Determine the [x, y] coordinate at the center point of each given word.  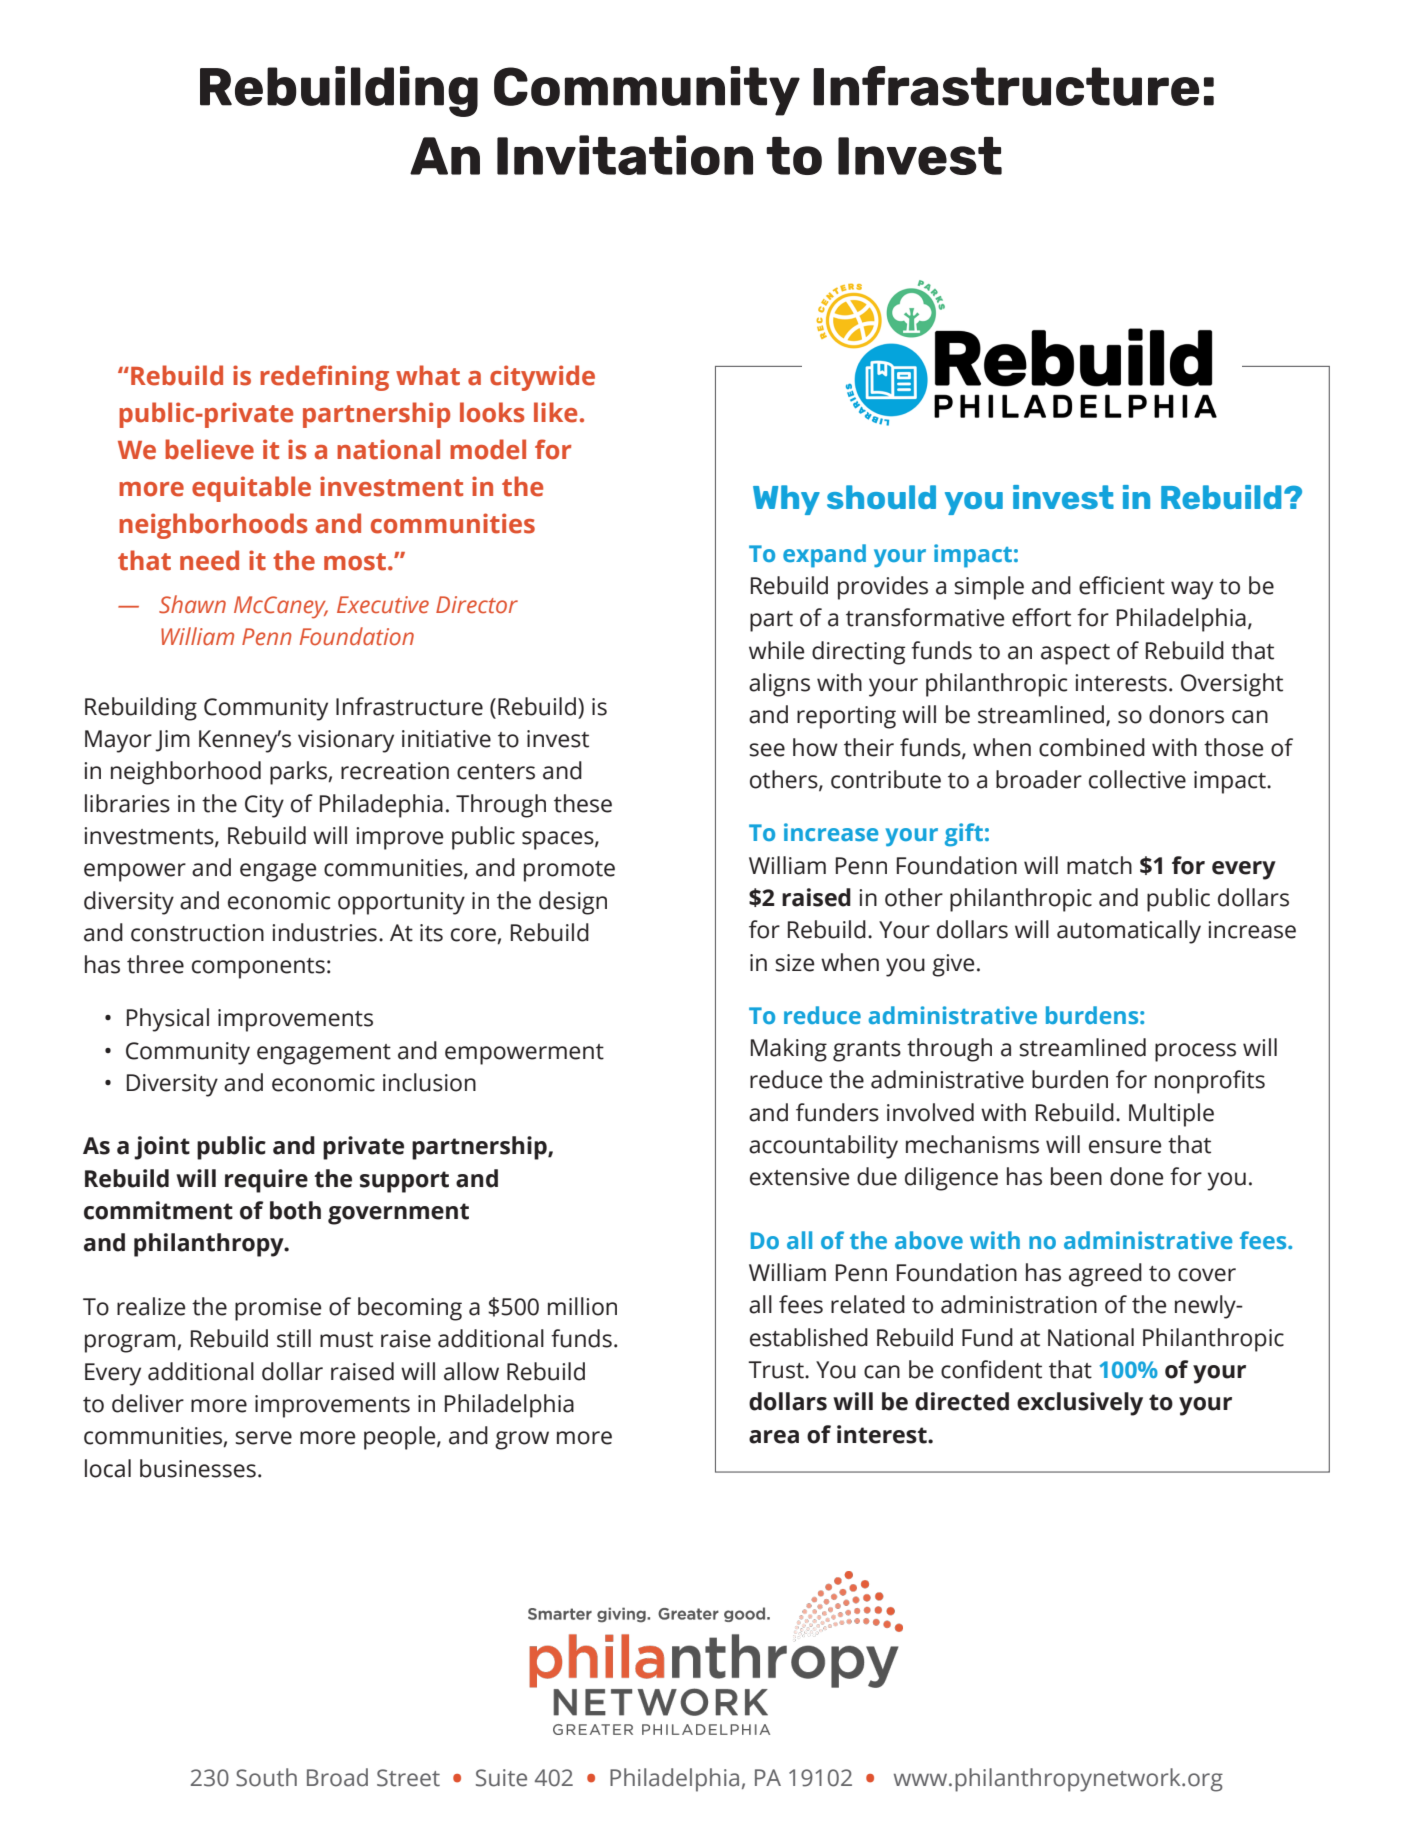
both [295, 1210]
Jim [172, 741]
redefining [324, 378]
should [881, 497]
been [1076, 1176]
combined [1092, 747]
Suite [501, 1778]
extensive [799, 1177]
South [266, 1777]
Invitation [625, 155]
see [767, 750]
